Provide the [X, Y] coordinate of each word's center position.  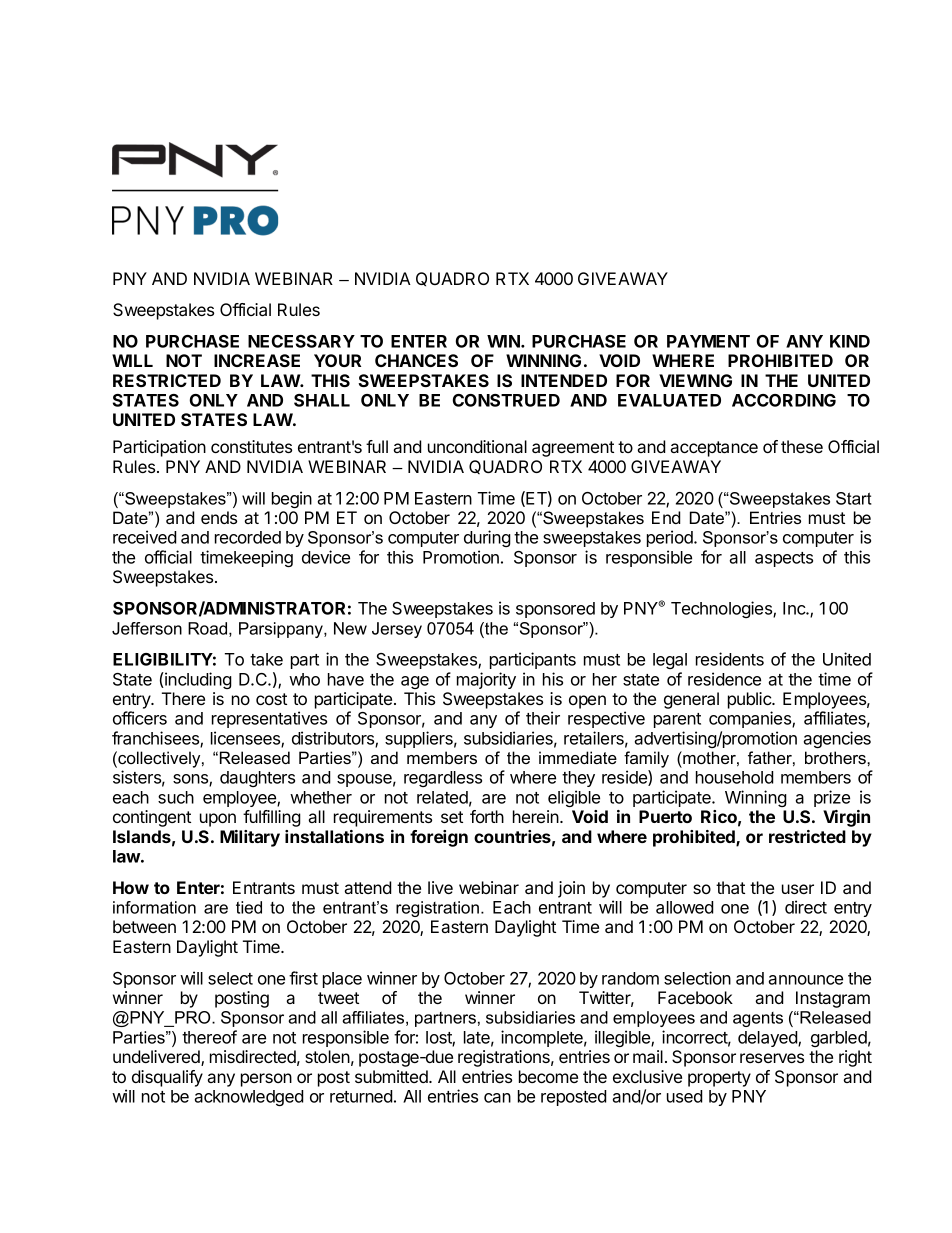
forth [487, 816]
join [571, 889]
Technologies [722, 609]
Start [854, 498]
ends [219, 517]
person [266, 1080]
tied [249, 907]
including [197, 680]
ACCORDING [784, 400]
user [798, 889]
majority [486, 680]
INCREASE [257, 360]
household [735, 777]
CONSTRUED [506, 400]
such [176, 797]
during [487, 538]
